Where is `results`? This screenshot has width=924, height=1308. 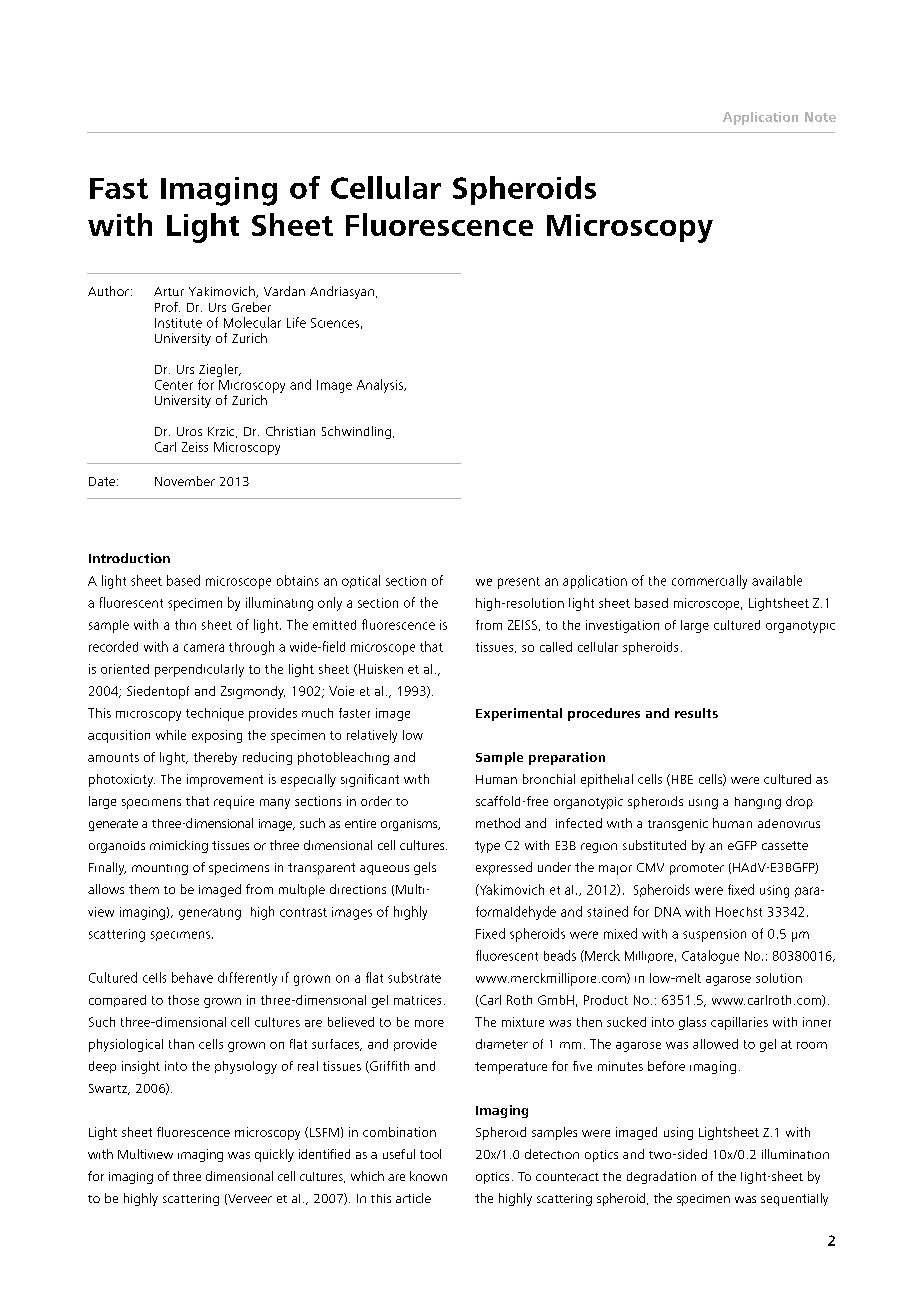
results is located at coordinates (696, 713).
